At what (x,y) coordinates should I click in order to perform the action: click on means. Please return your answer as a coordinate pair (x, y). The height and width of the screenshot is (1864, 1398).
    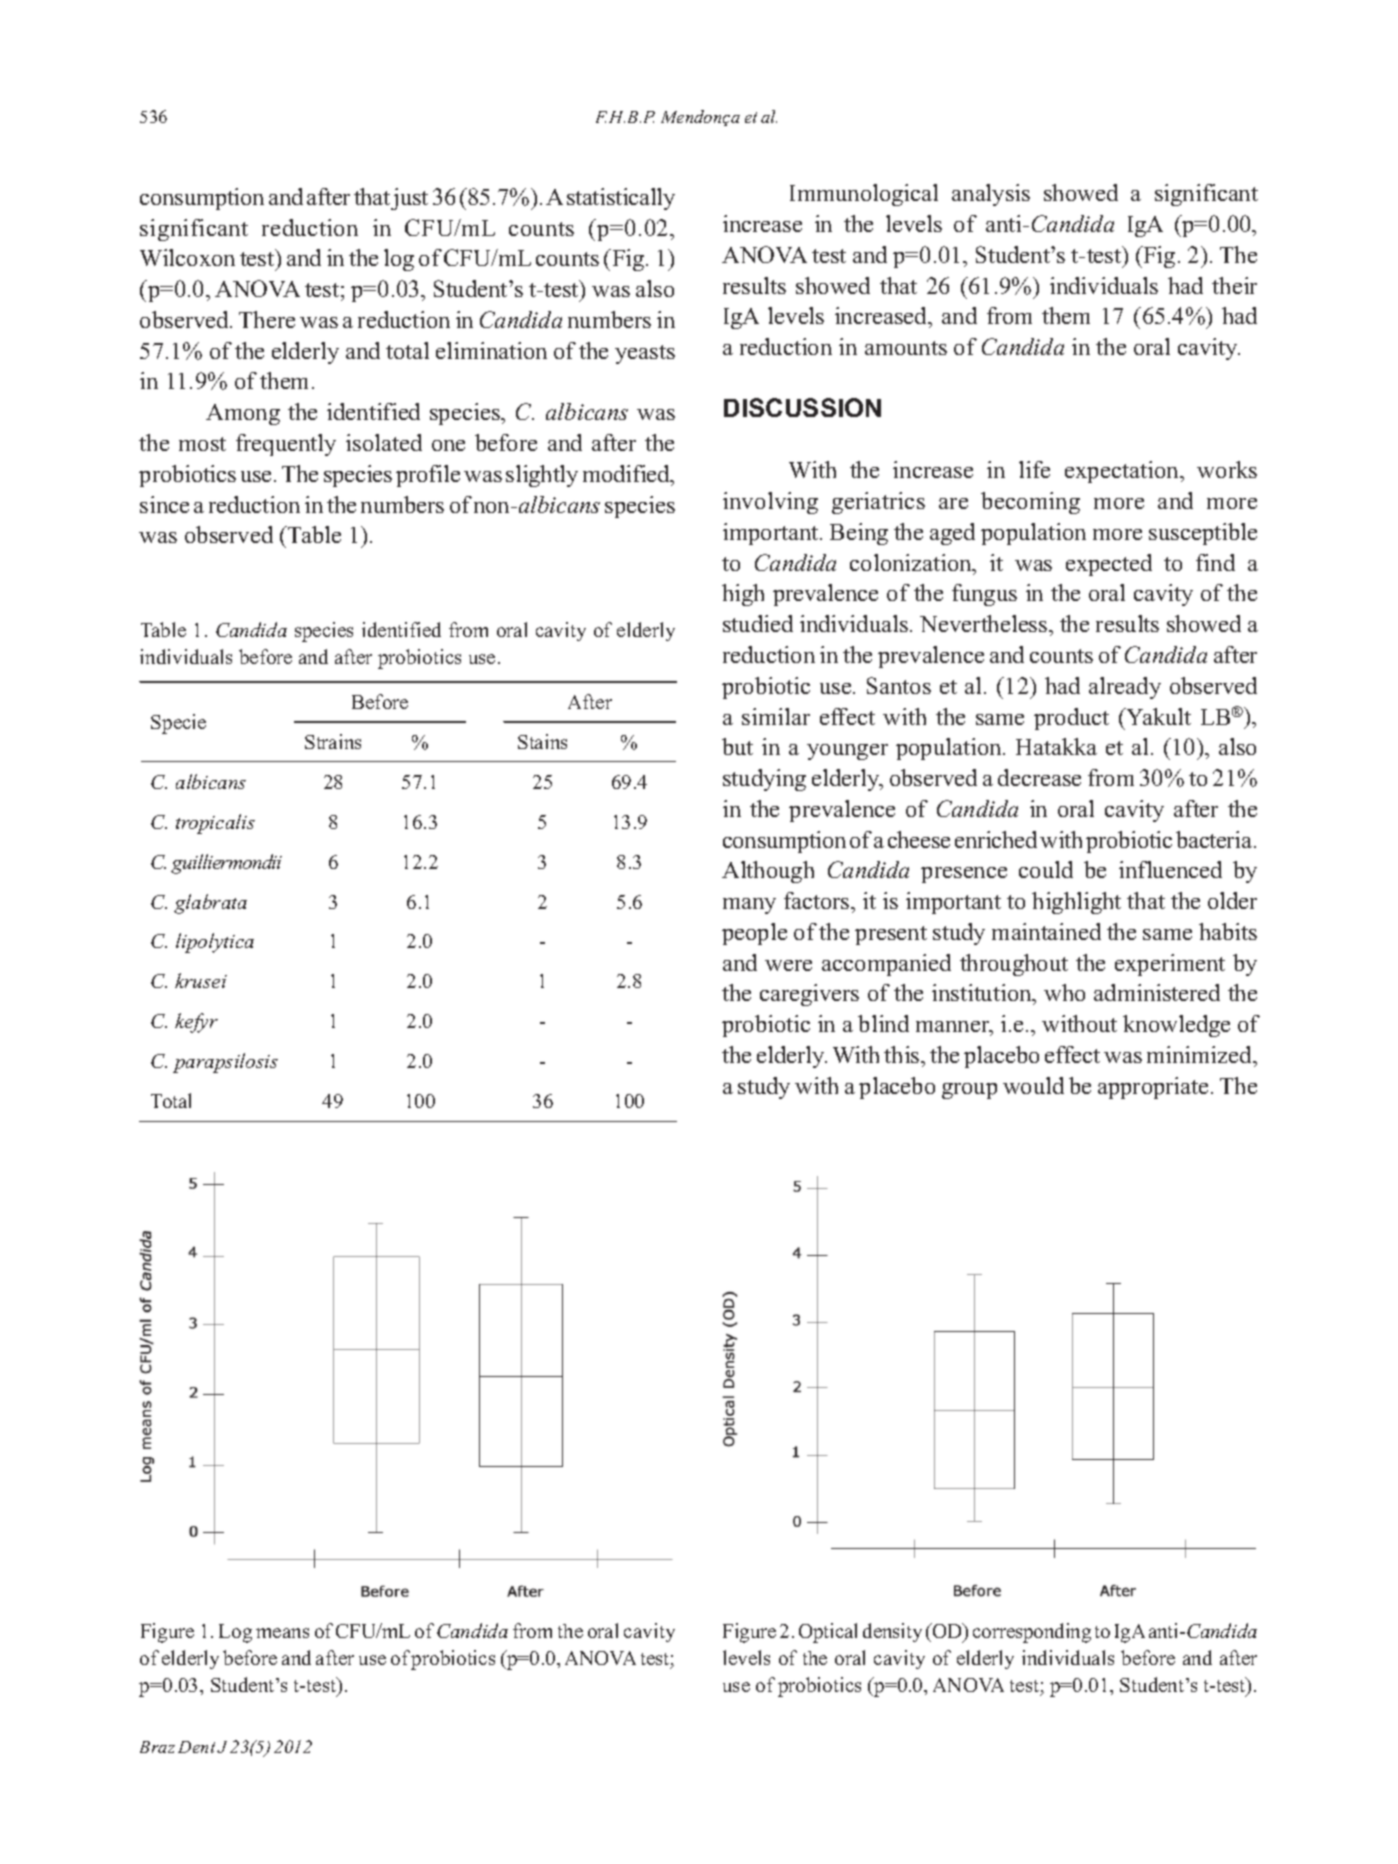
    Looking at the image, I should click on (282, 1633).
